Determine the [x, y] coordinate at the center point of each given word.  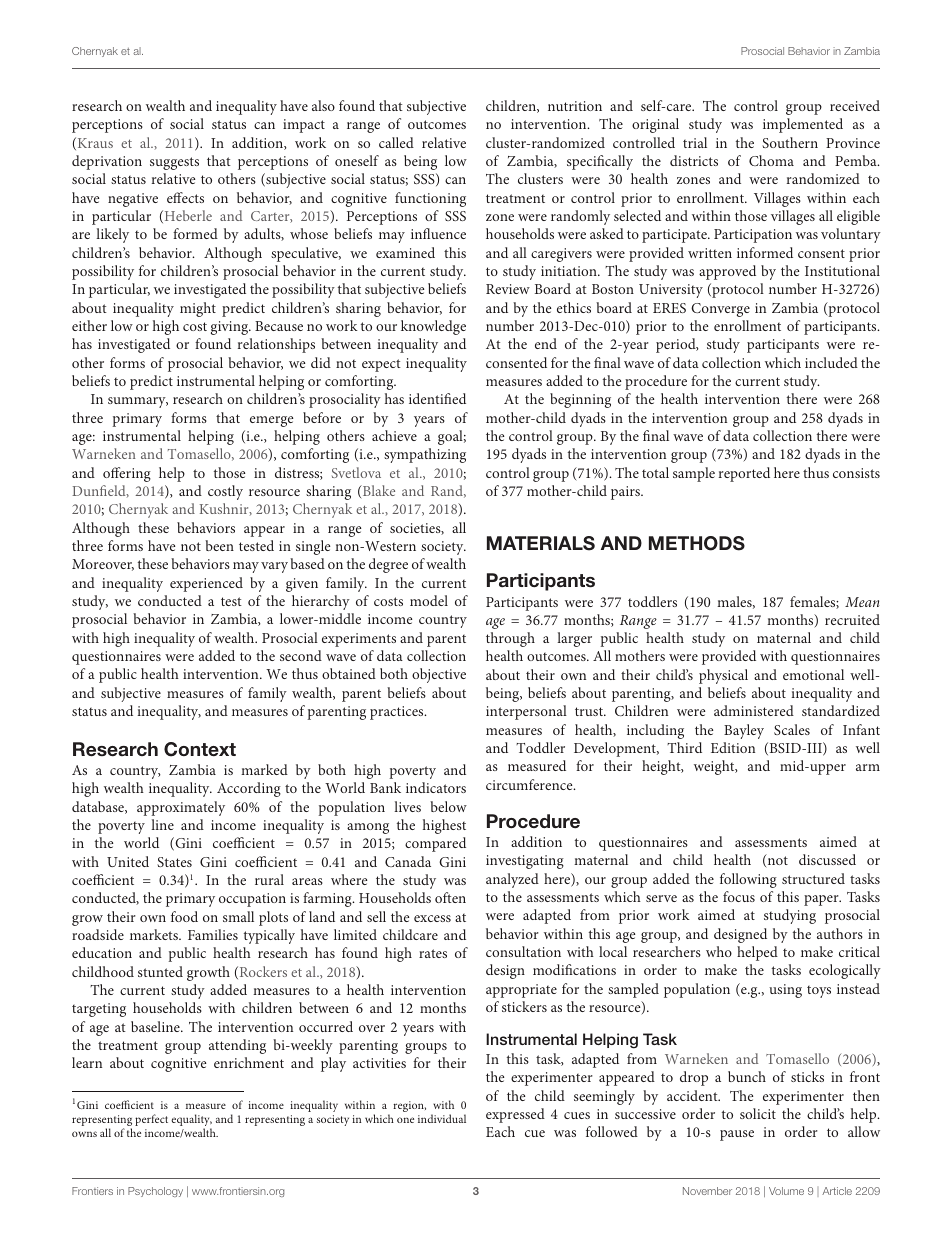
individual [442, 1118]
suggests [174, 163]
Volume [786, 1191]
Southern [790, 142]
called [396, 142]
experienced [206, 584]
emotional [813, 674]
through [510, 639]
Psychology [155, 1192]
